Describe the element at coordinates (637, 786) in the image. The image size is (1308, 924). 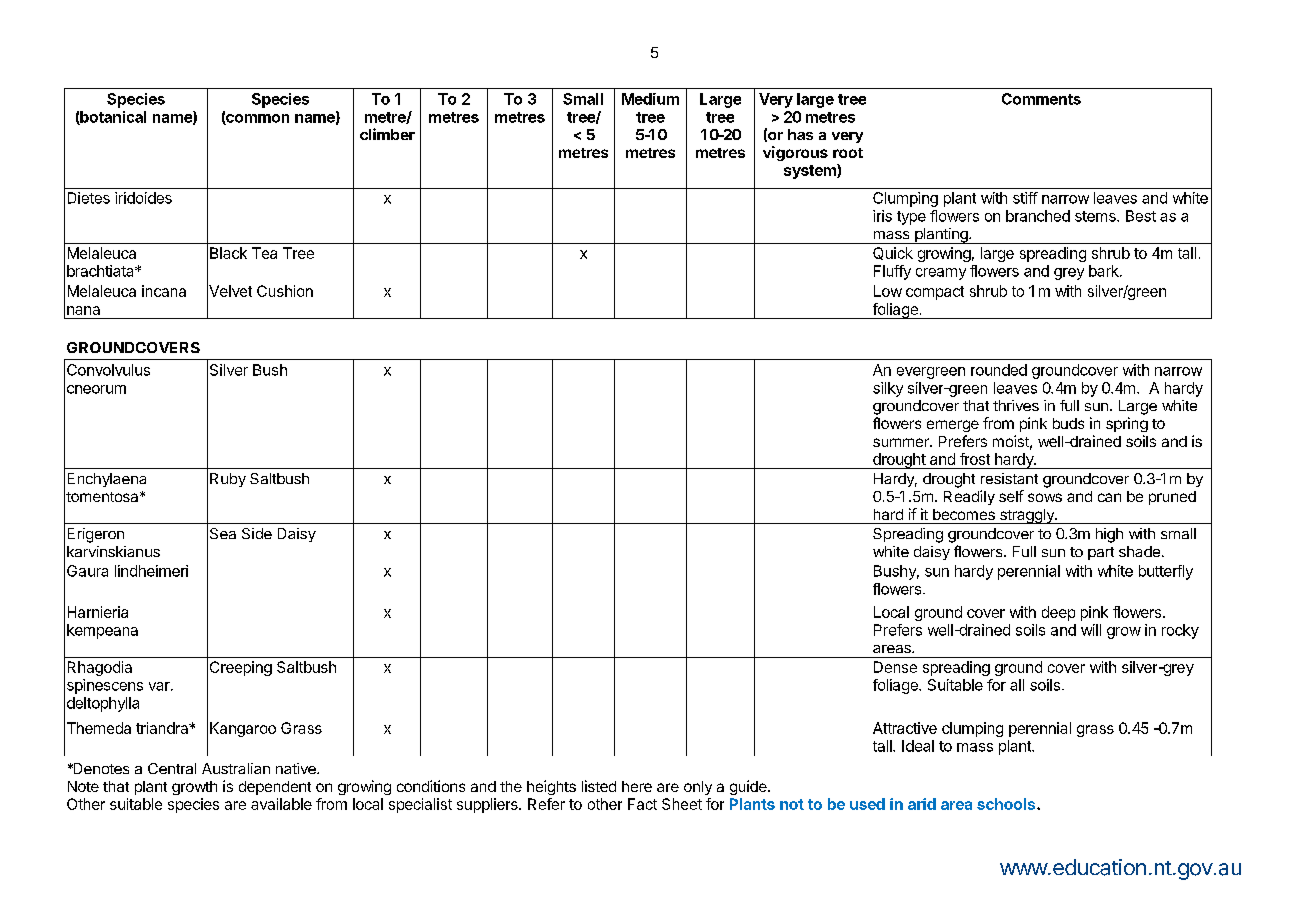
I see `here` at that location.
